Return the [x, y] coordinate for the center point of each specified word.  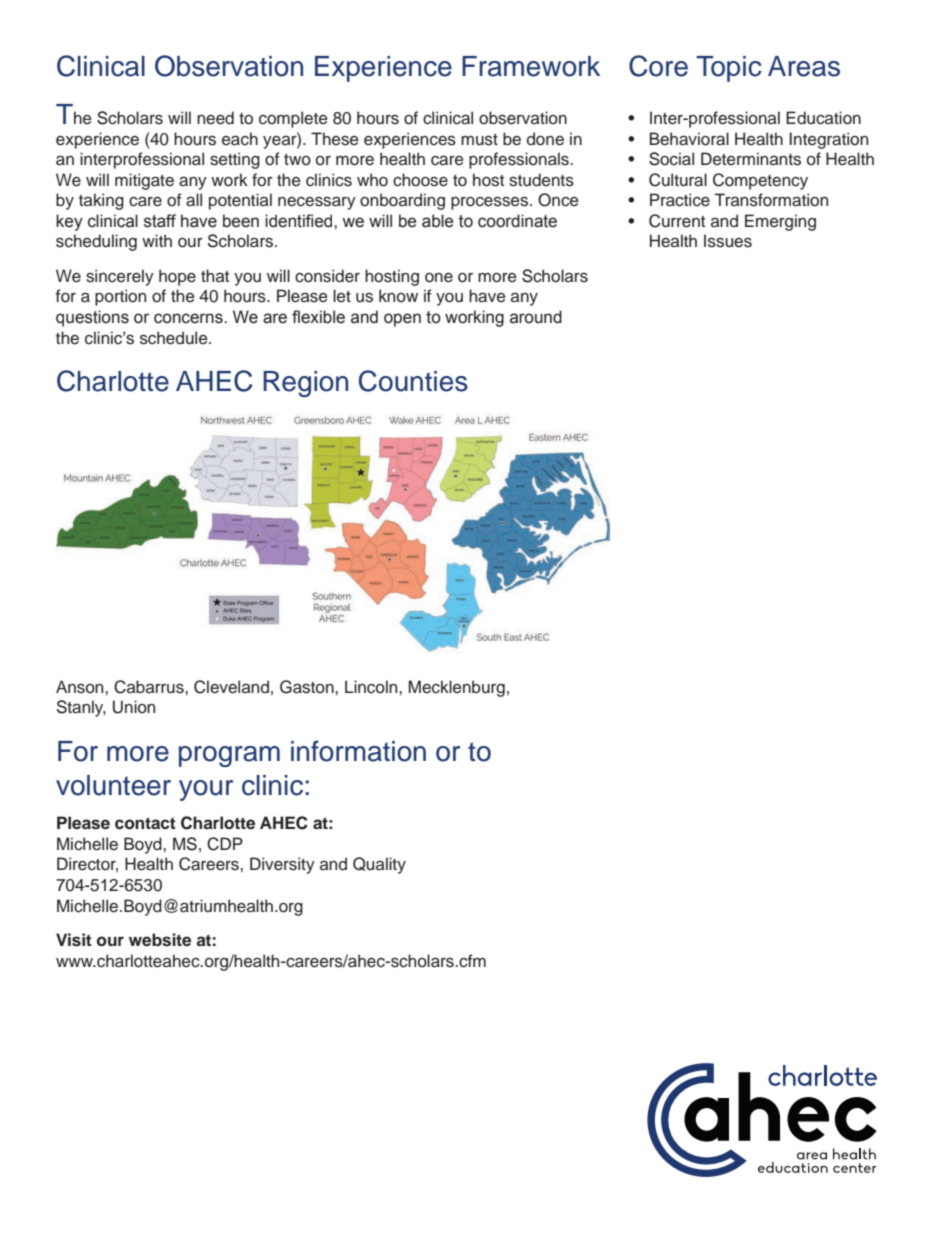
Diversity [282, 865]
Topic [729, 69]
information [358, 751]
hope [177, 277]
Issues [728, 241]
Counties [413, 381]
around [536, 317]
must [479, 140]
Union [134, 707]
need [215, 118]
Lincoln [372, 687]
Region [305, 384]
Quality [379, 865]
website [160, 940]
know [398, 296]
